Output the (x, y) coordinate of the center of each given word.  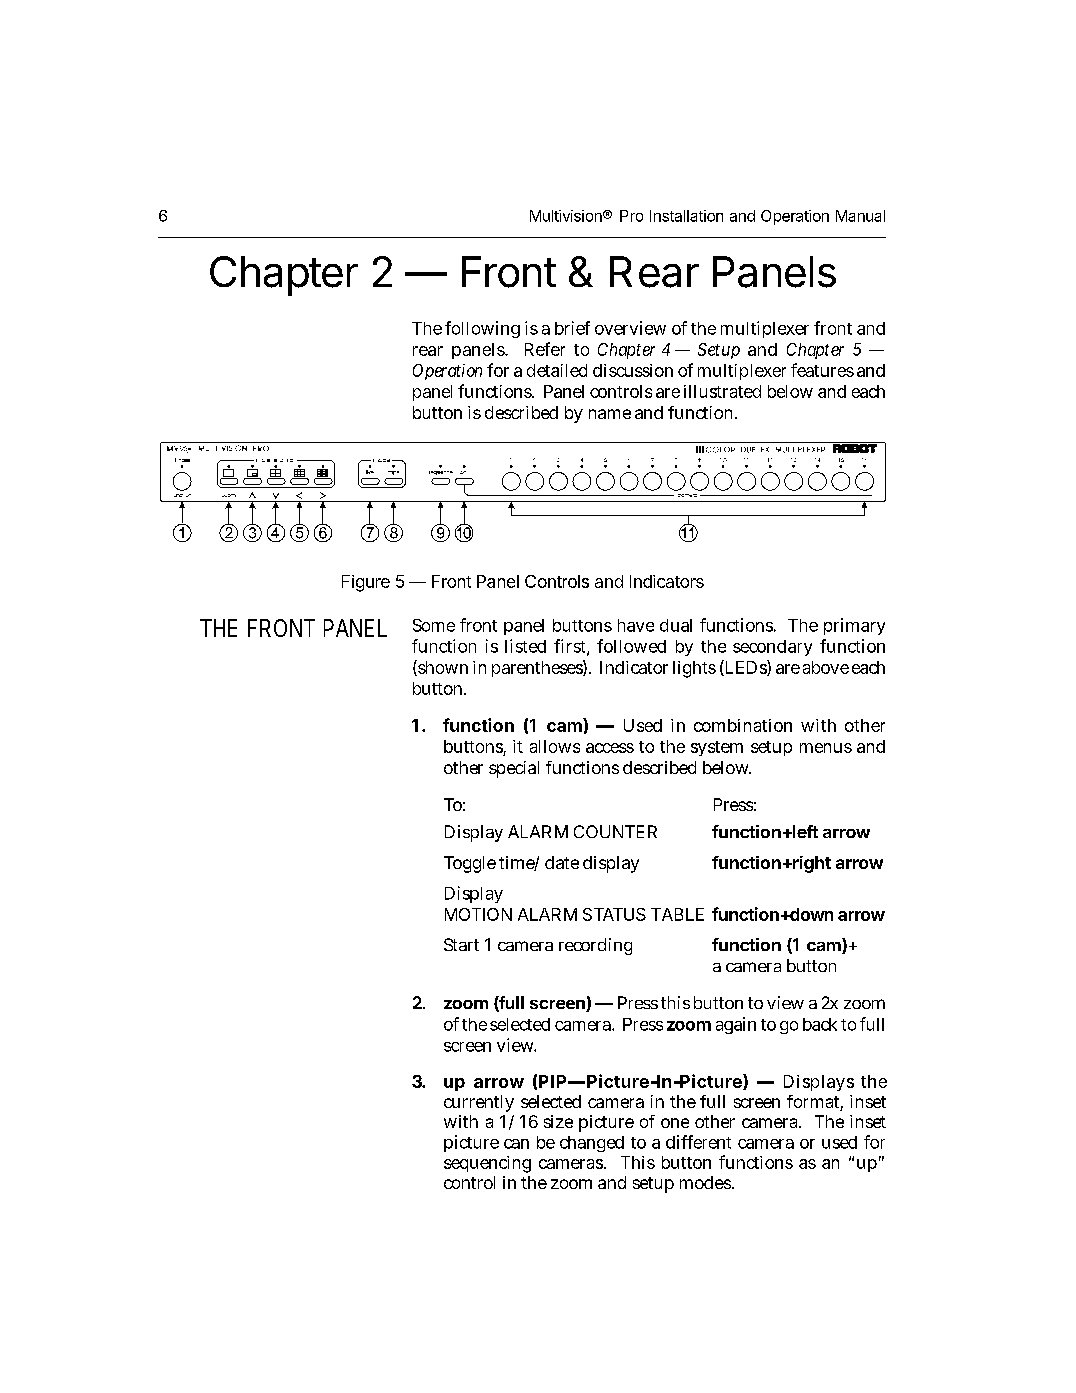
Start (461, 944)
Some (434, 625)
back (820, 1024)
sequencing (487, 1164)
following (482, 329)
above (826, 667)
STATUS (614, 914)
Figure (366, 583)
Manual (860, 216)
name (610, 414)
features (822, 370)
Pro (631, 216)
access (610, 748)
